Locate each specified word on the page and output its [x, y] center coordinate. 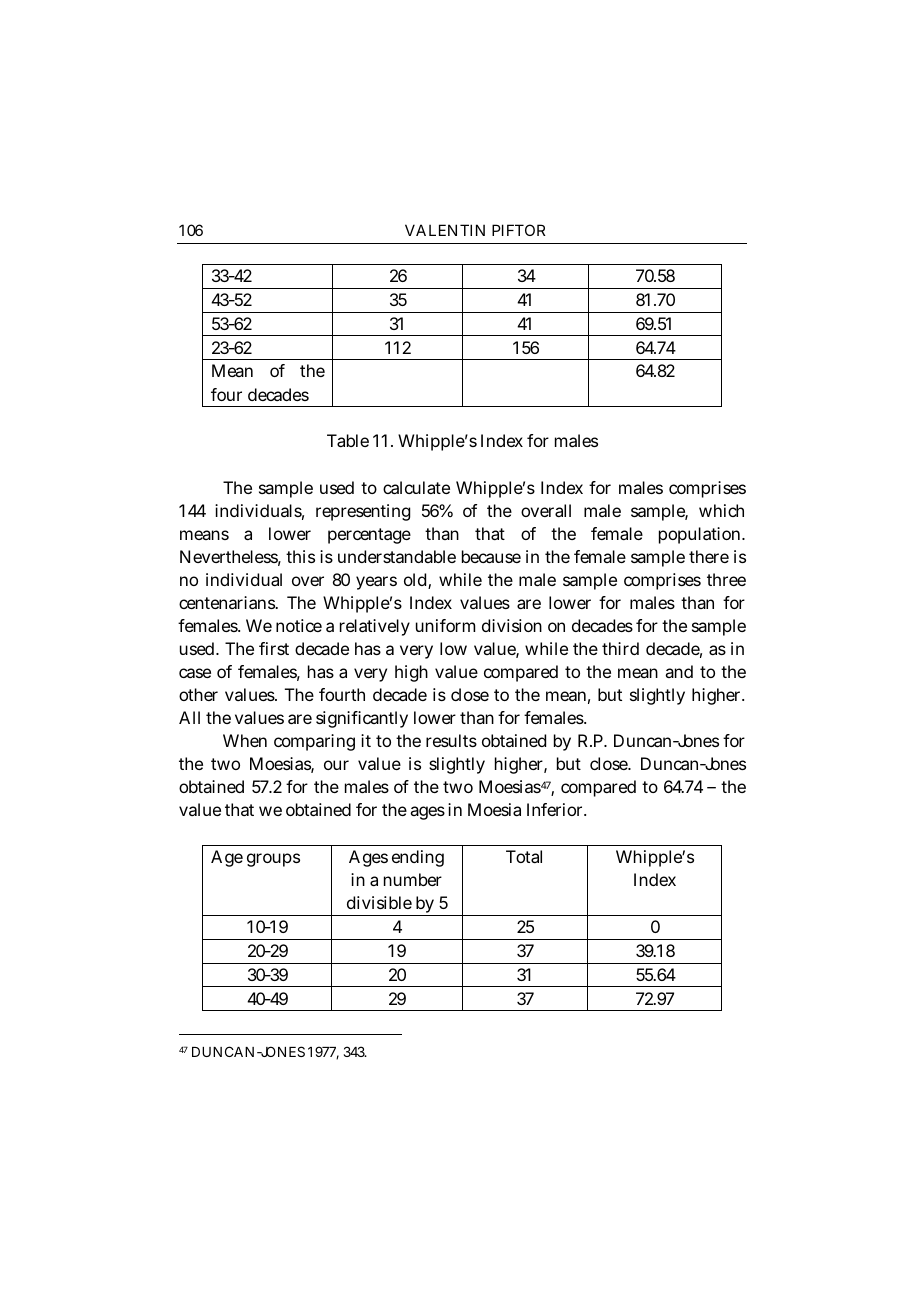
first [274, 648]
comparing [314, 742]
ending [418, 858]
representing [363, 512]
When [245, 740]
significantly [362, 719]
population [699, 535]
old [415, 579]
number [413, 879]
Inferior [554, 809]
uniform [445, 625]
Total [524, 856]
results [451, 740]
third [620, 648]
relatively [375, 627]
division [512, 625]
